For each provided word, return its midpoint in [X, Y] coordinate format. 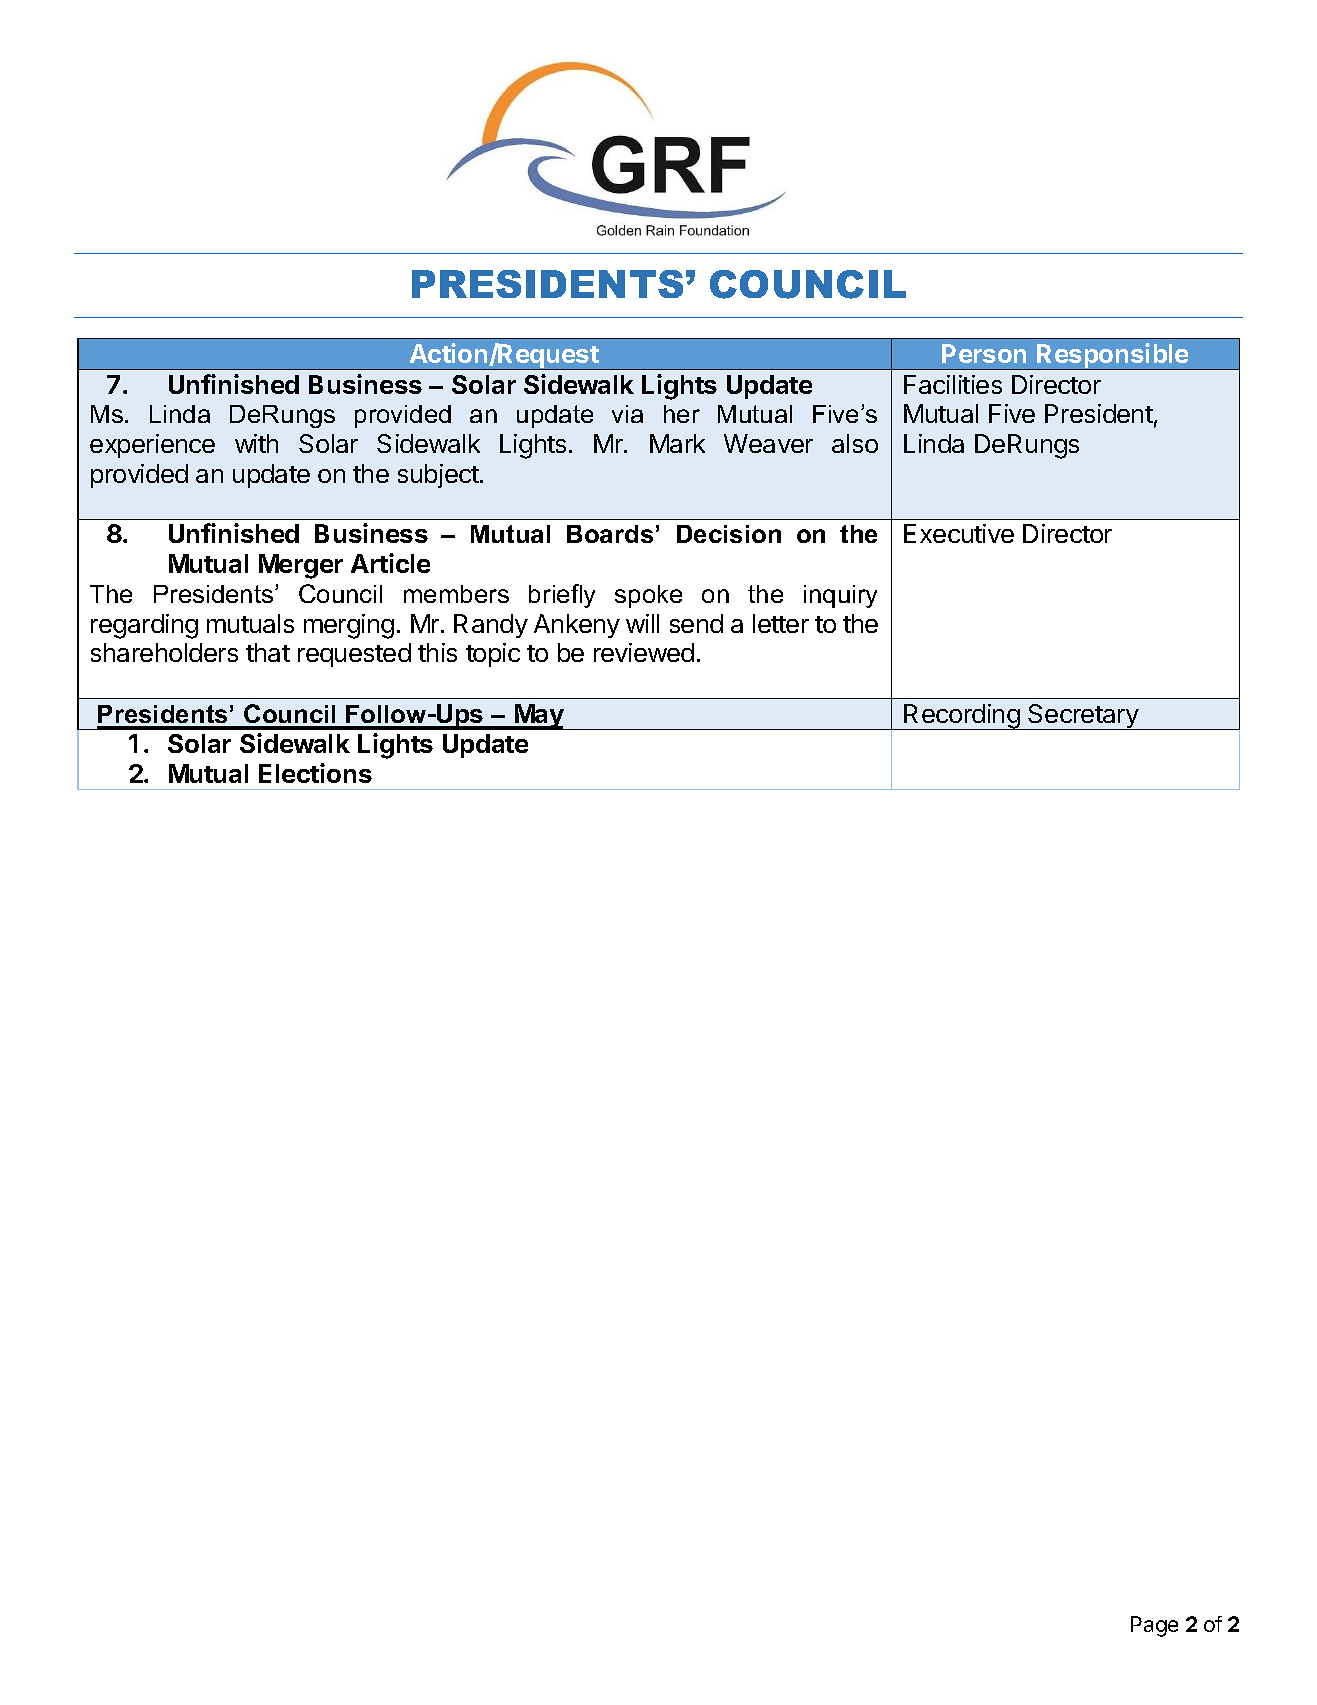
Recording [962, 717]
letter [781, 623]
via [627, 414]
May [539, 717]
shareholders [164, 652]
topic [493, 655]
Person [984, 353]
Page [1154, 1626]
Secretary [1083, 717]
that [268, 652]
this [437, 652]
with [256, 443]
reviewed [644, 652]
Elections [315, 773]
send [696, 623]
